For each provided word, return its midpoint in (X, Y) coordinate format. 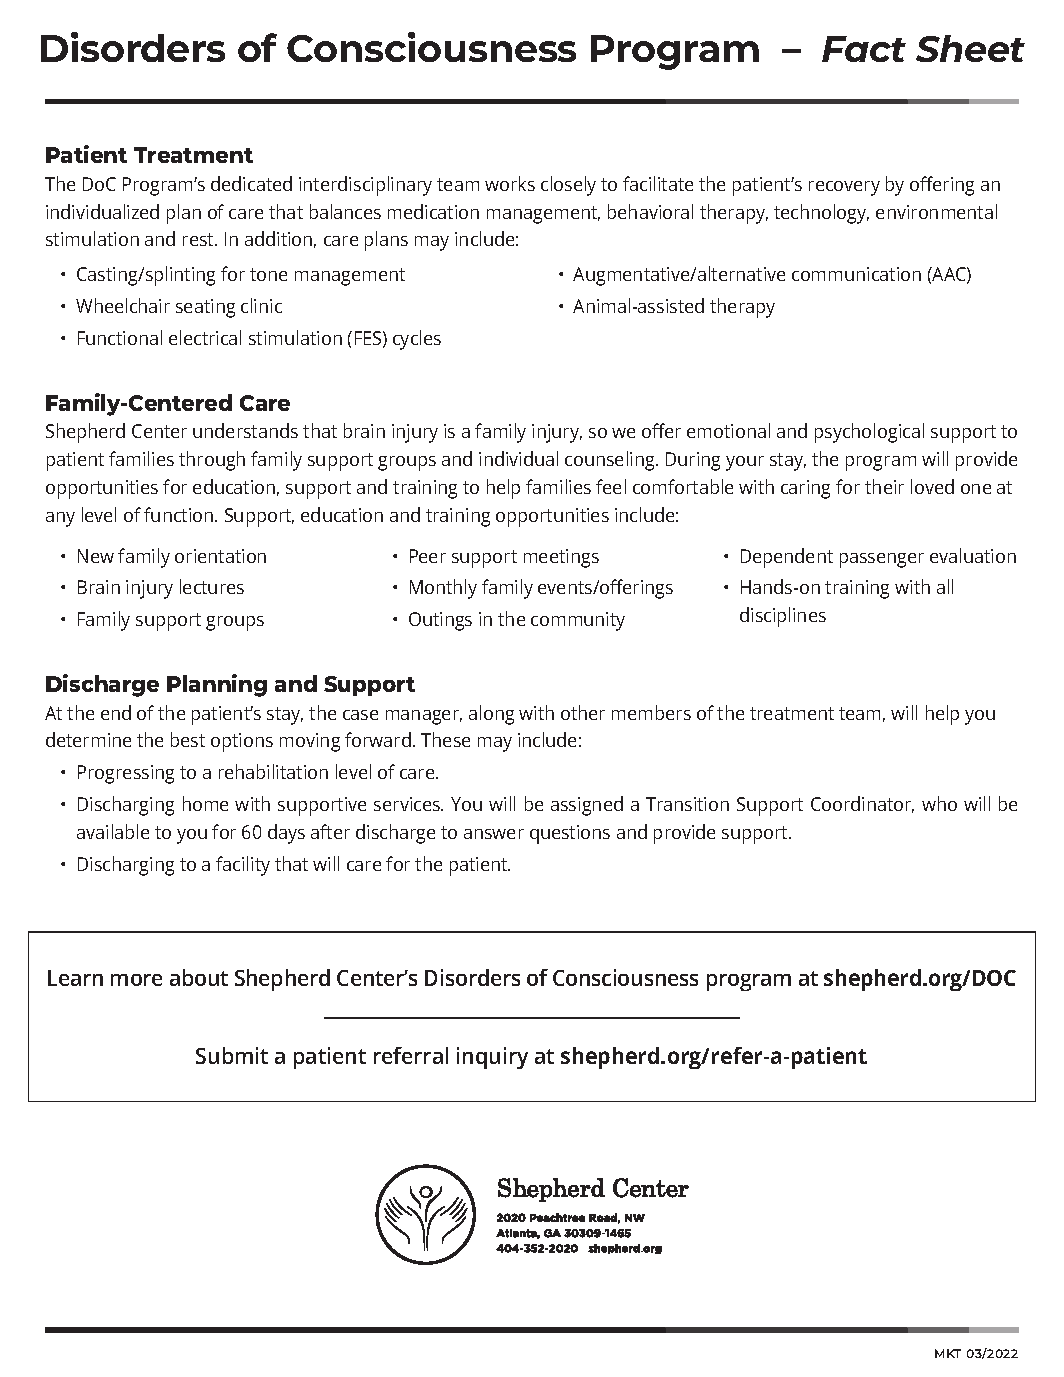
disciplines (783, 617)
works (510, 183)
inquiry (492, 1058)
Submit (232, 1055)
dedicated (251, 183)
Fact (864, 49)
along (491, 715)
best (188, 739)
